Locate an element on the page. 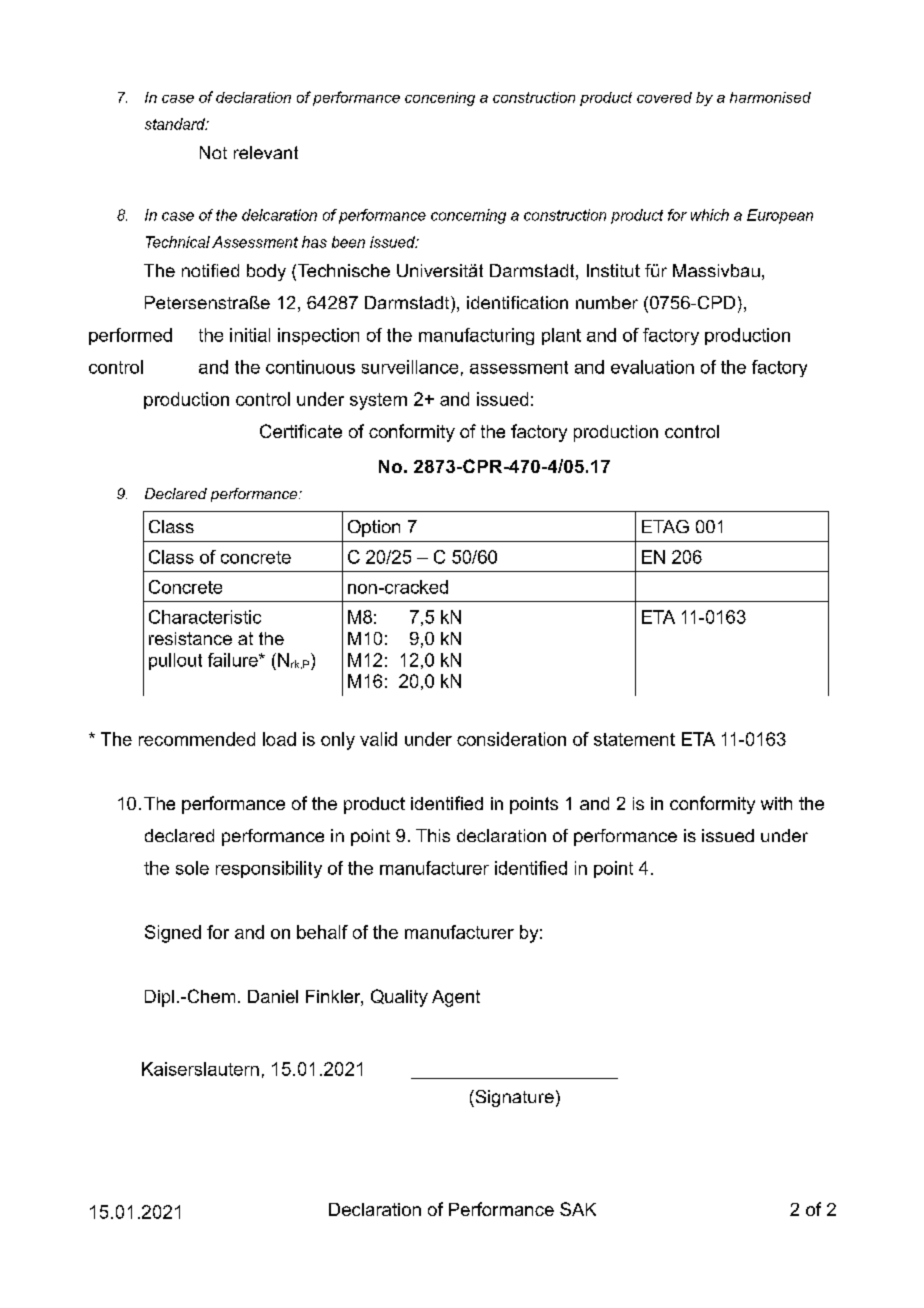 The image size is (924, 1308). Daniel is located at coordinates (273, 996).
